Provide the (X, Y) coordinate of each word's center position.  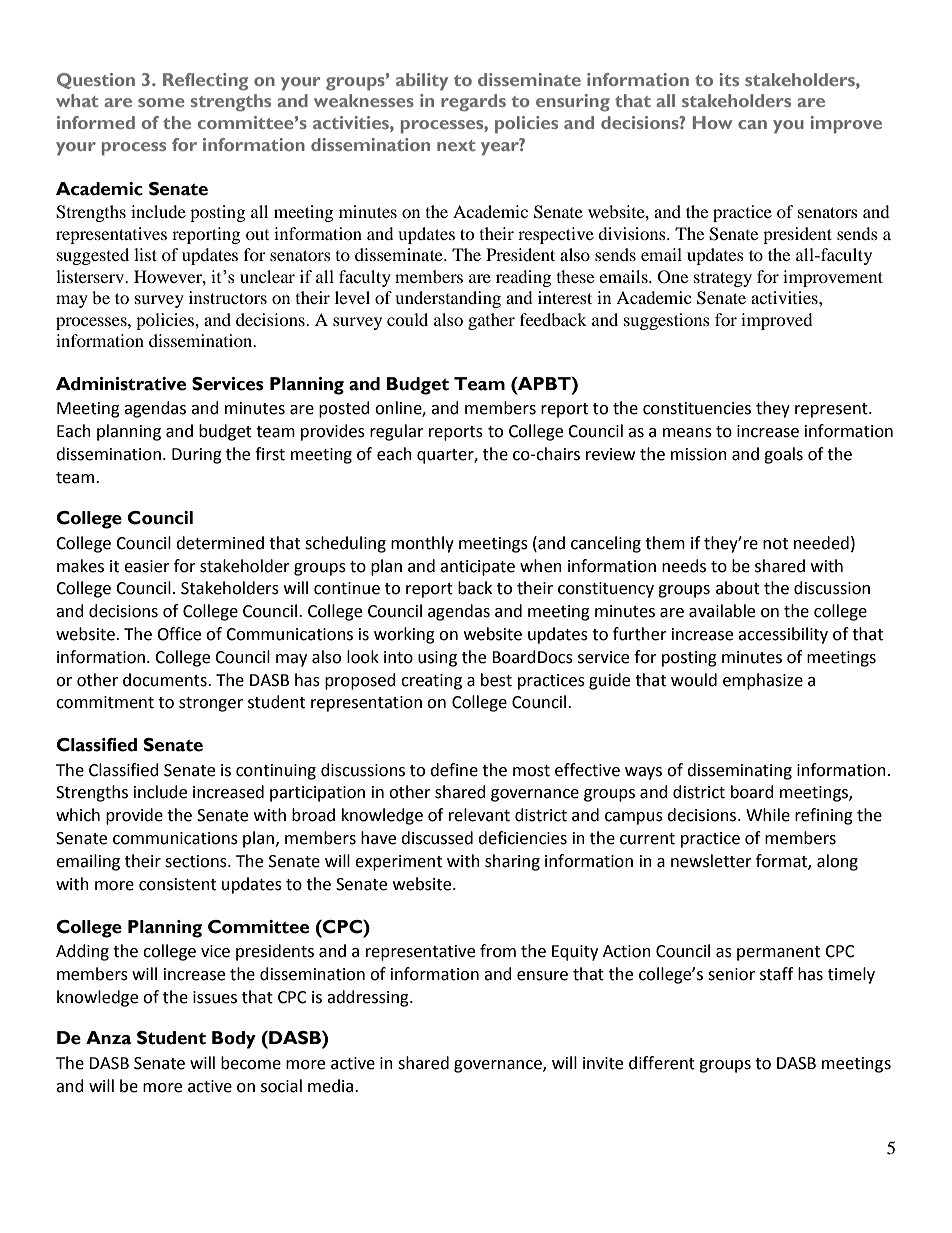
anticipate (477, 568)
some (161, 102)
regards (473, 103)
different (662, 1063)
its (729, 79)
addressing (369, 998)
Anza (109, 1038)
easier (147, 566)
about (738, 588)
